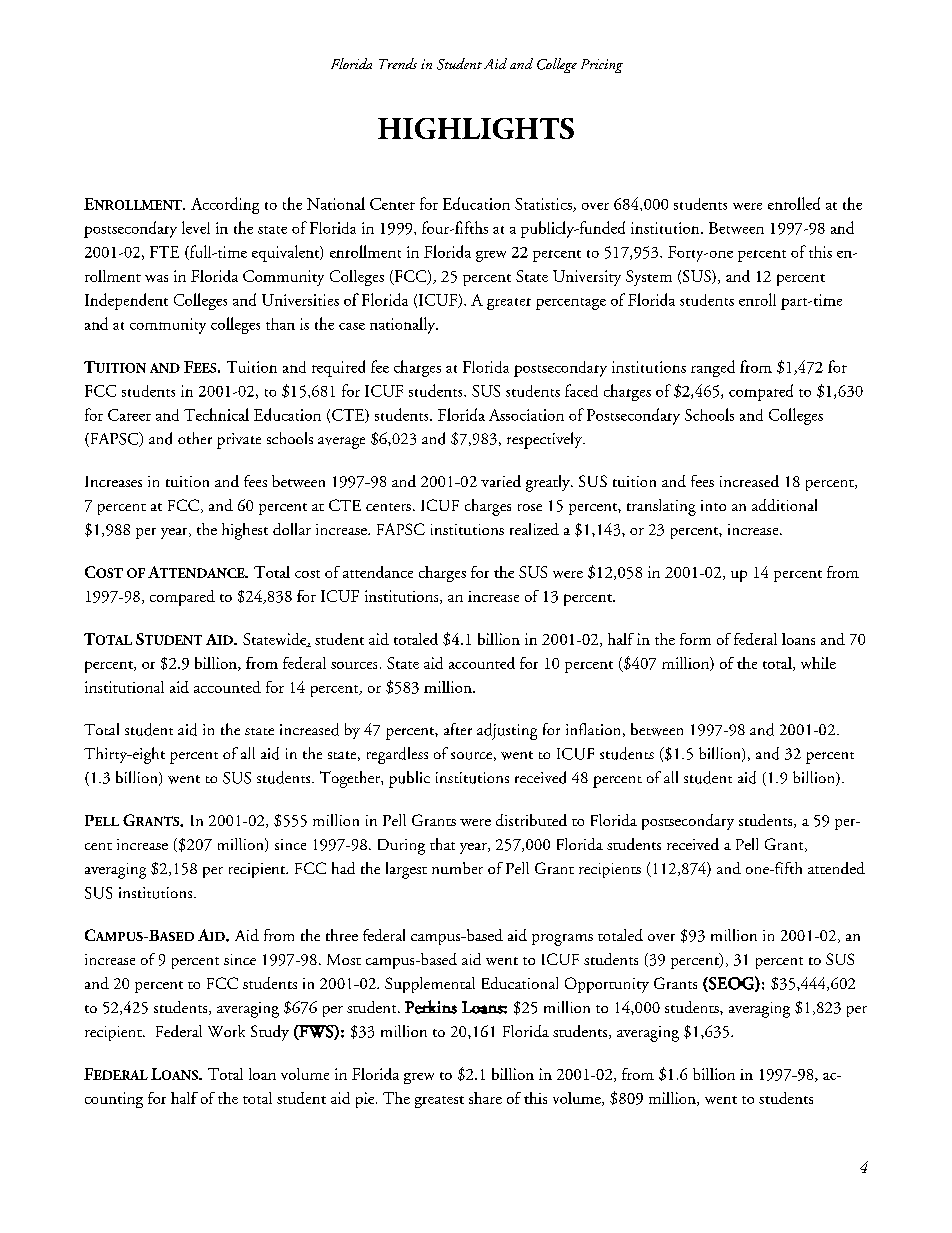 This document has width=952, height=1233. Describe the element at coordinates (534, 529) in the document. I see `realized` at that location.
